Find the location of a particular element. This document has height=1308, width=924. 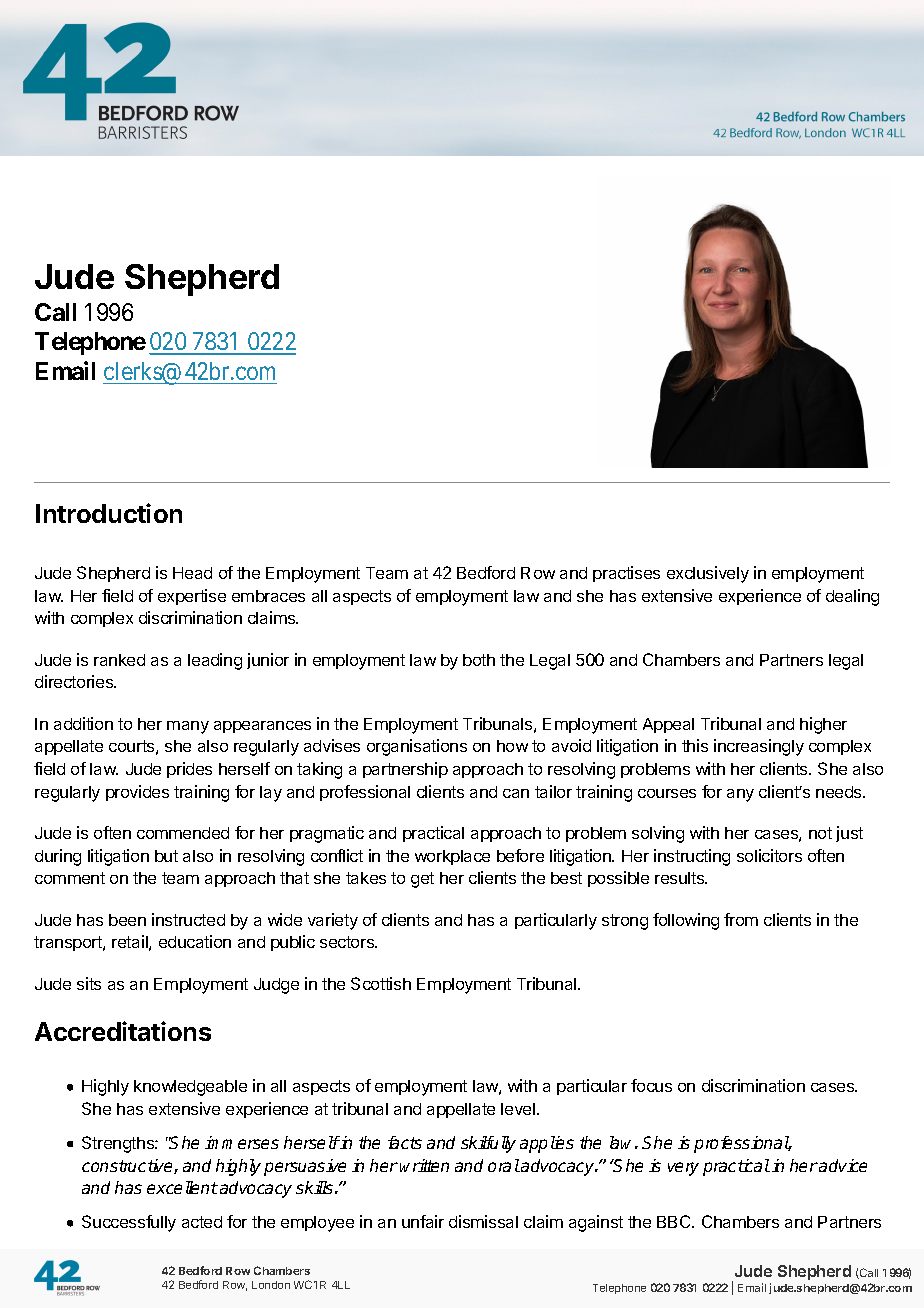

both is located at coordinates (479, 660).
